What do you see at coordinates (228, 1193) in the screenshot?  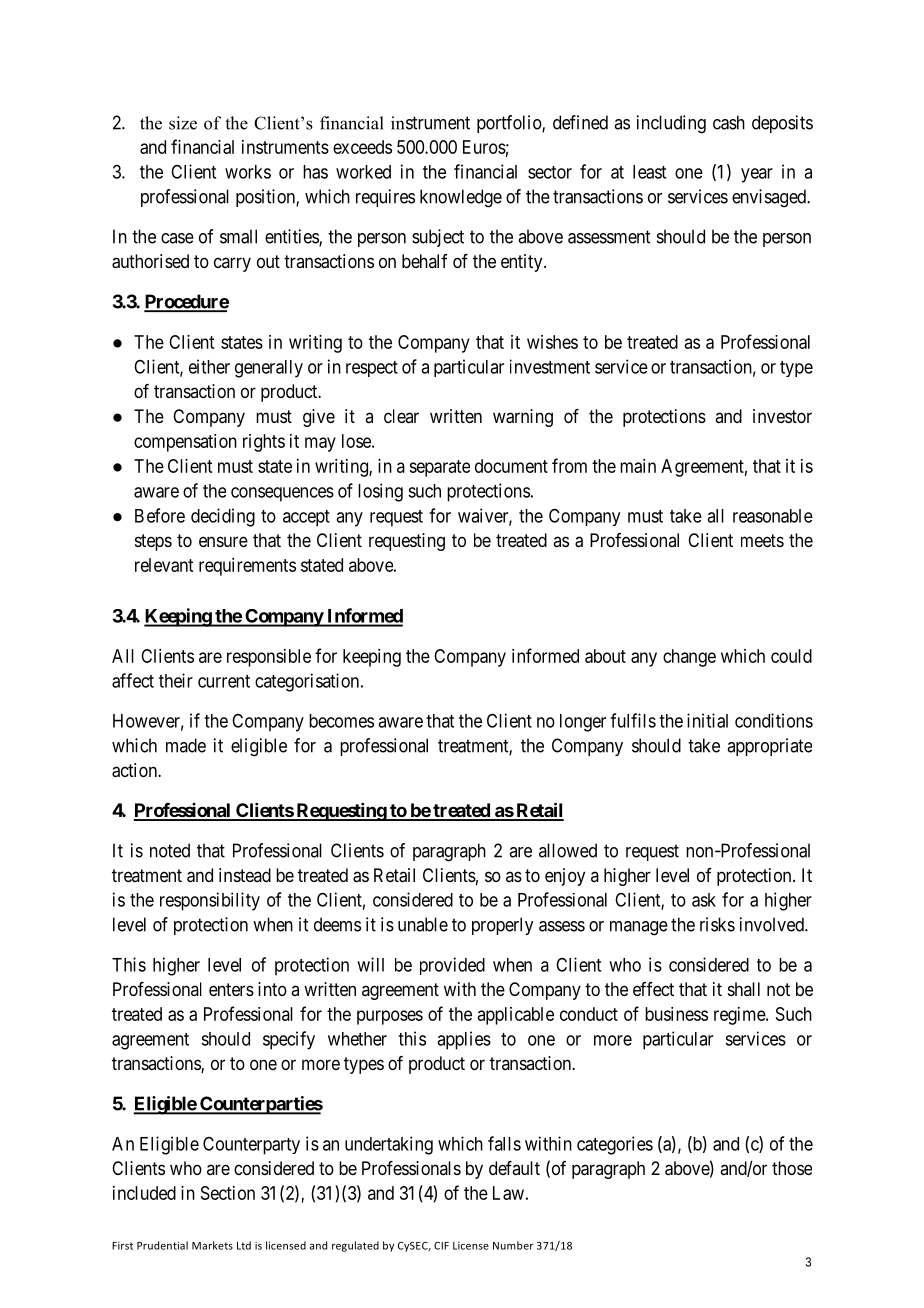 I see `Section` at bounding box center [228, 1193].
